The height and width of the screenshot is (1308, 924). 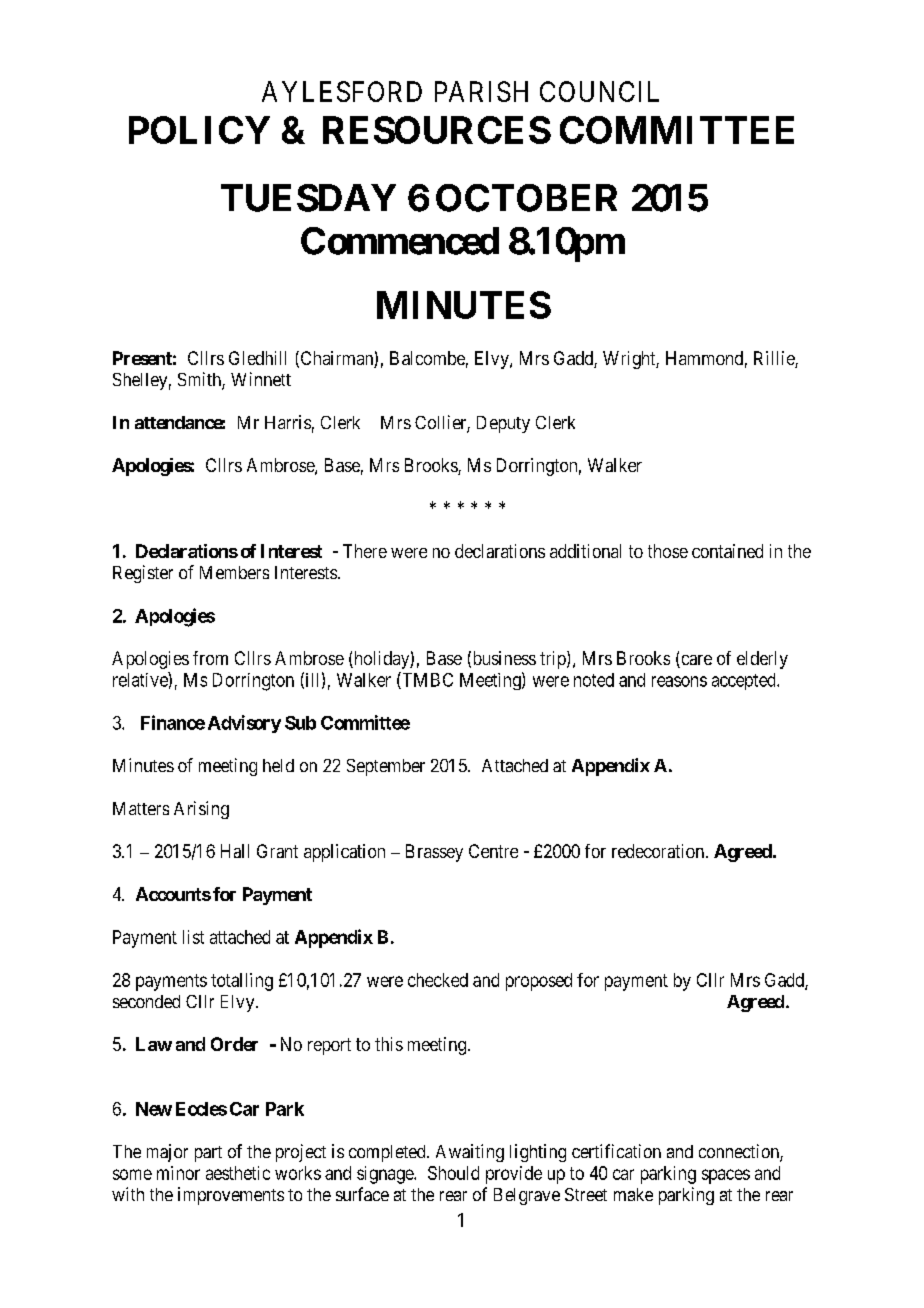 I want to click on reasons, so click(x=679, y=681).
